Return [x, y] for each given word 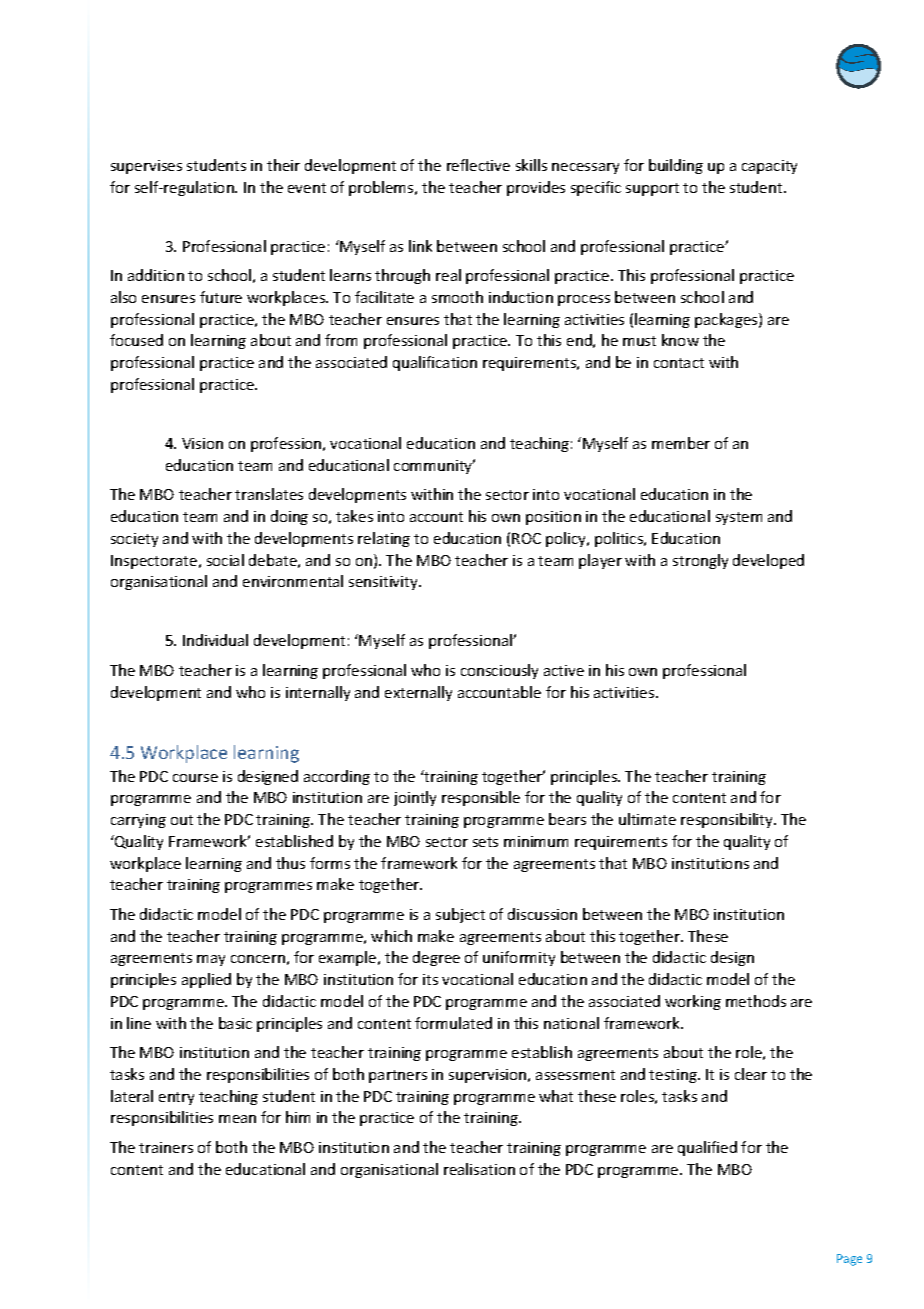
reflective [478, 165]
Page [849, 1260]
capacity [769, 167]
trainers [166, 1147]
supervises [146, 167]
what [556, 1096]
